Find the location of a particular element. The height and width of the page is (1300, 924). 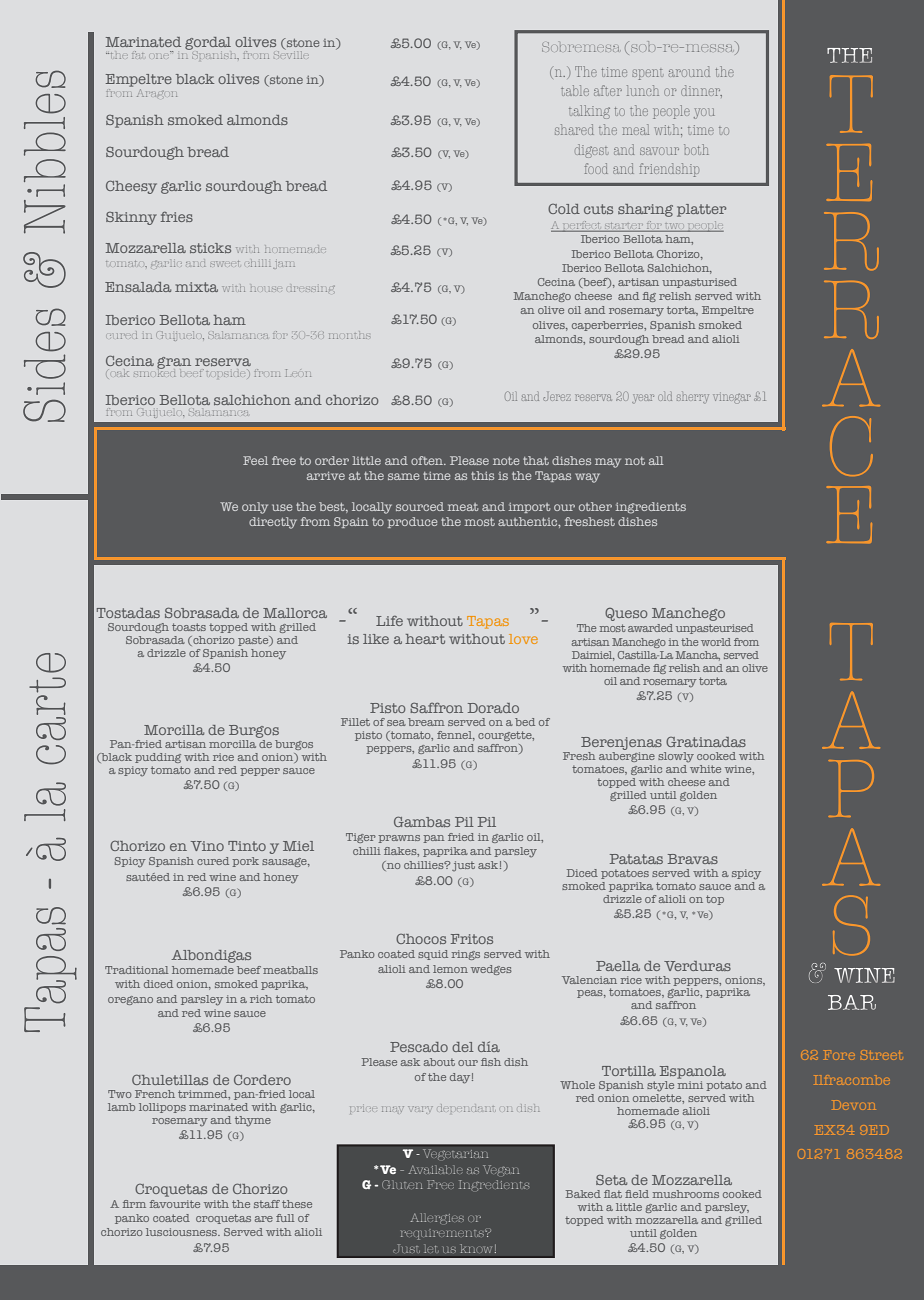

gran is located at coordinates (174, 364).
